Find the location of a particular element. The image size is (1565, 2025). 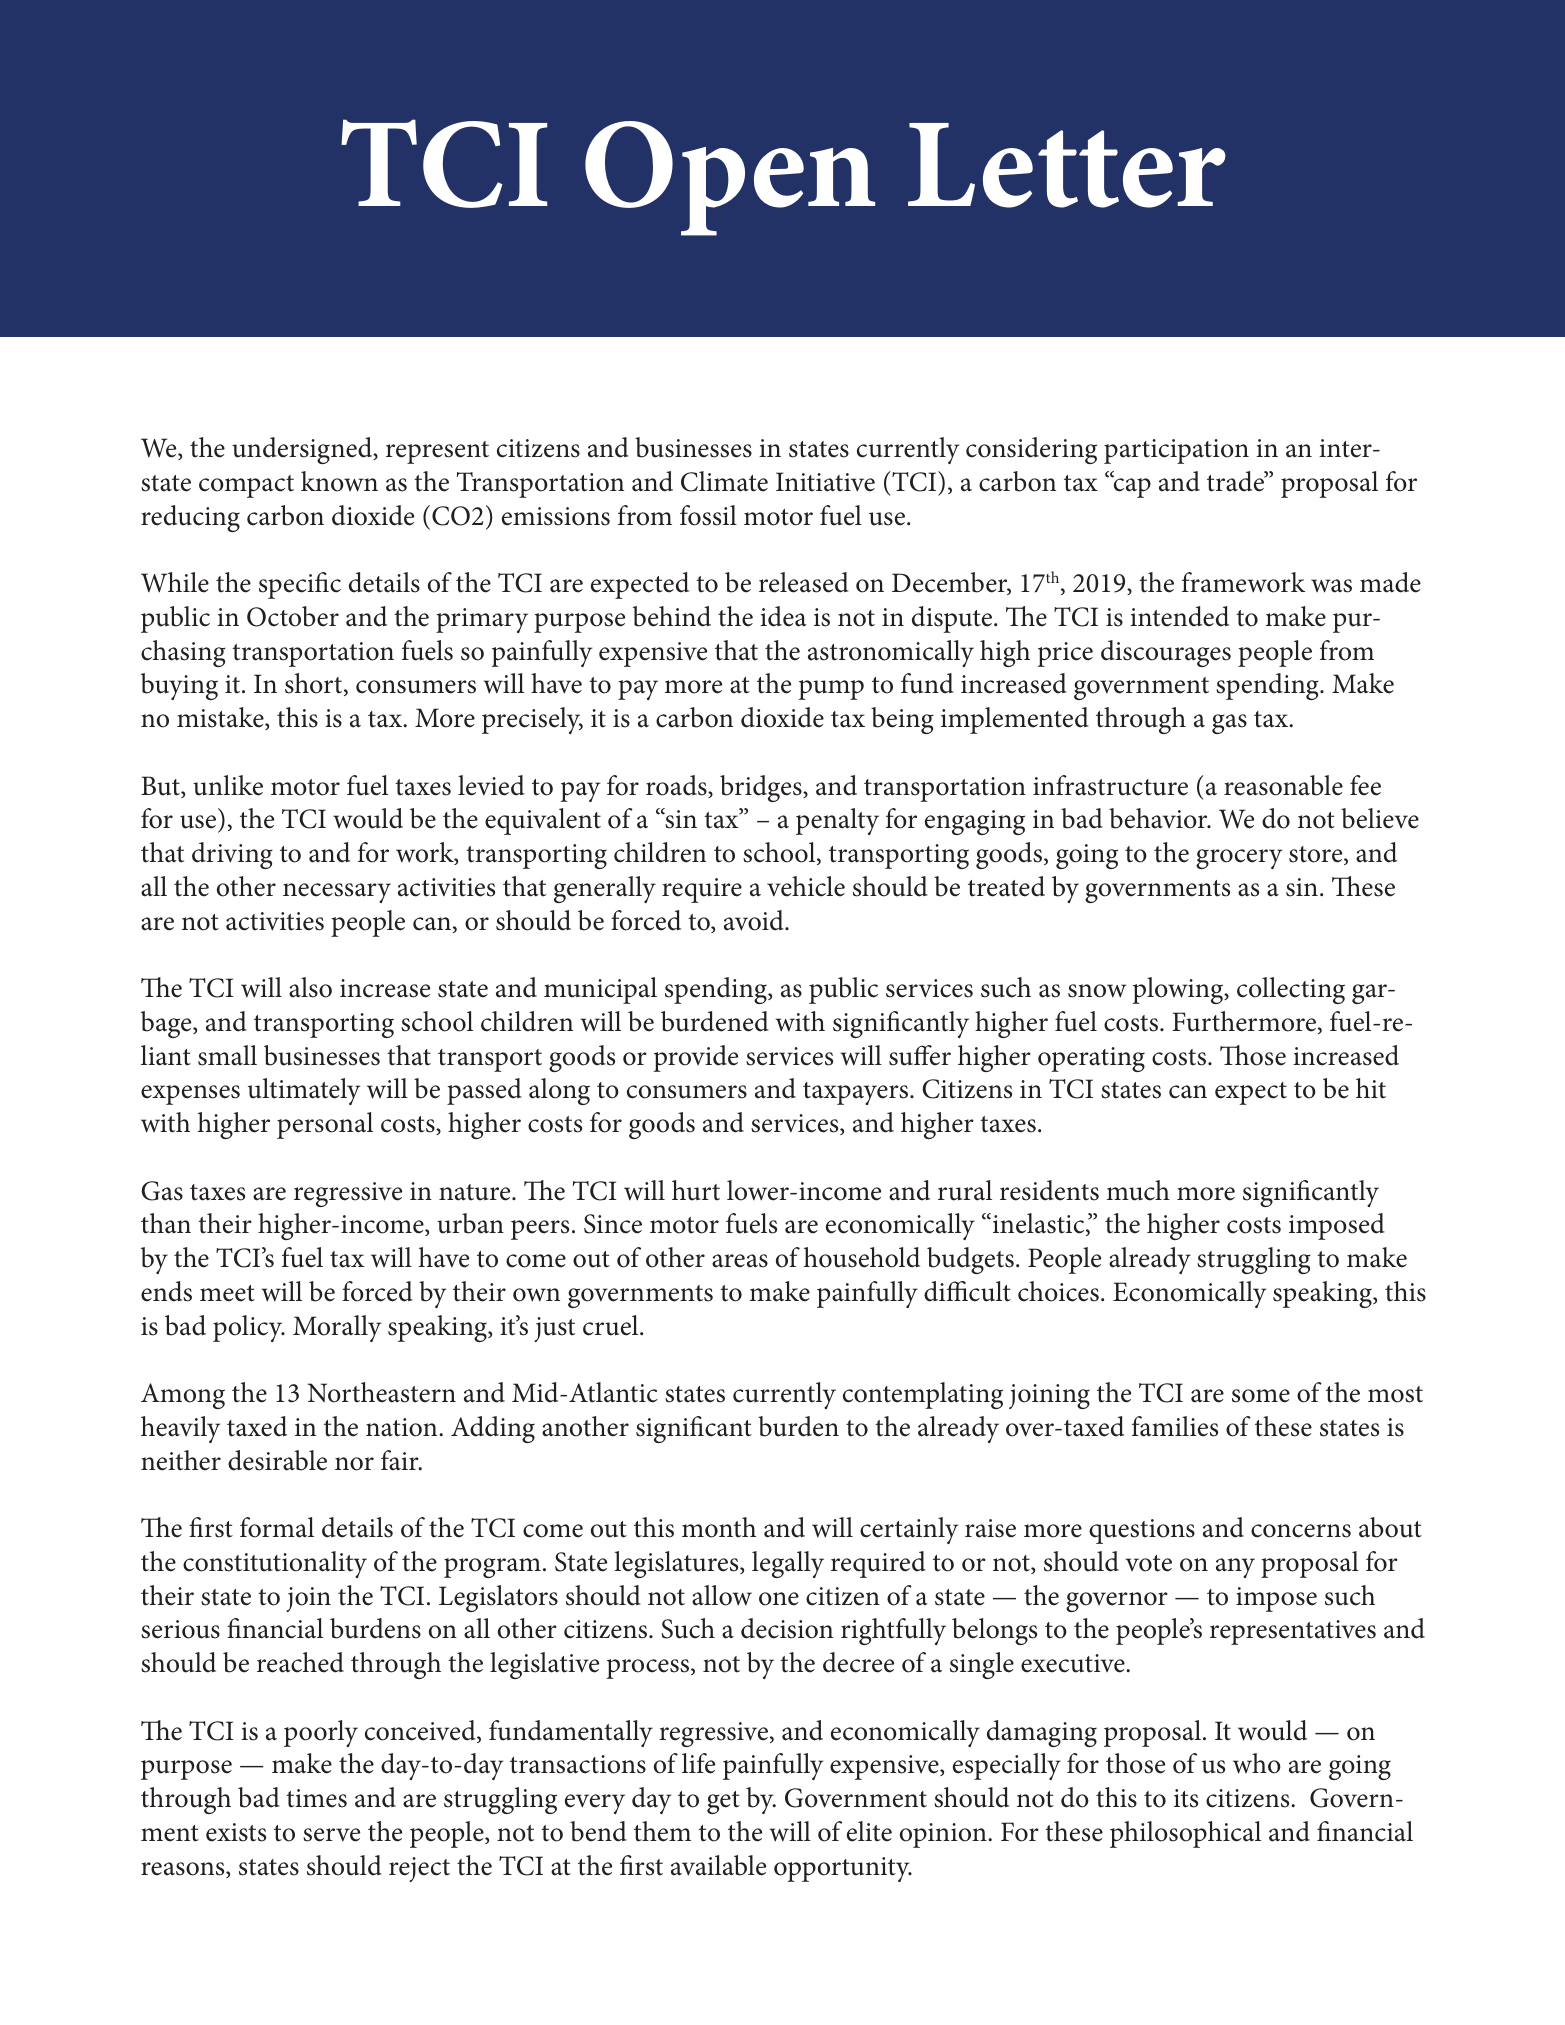

undersigned is located at coordinates (303, 450).
